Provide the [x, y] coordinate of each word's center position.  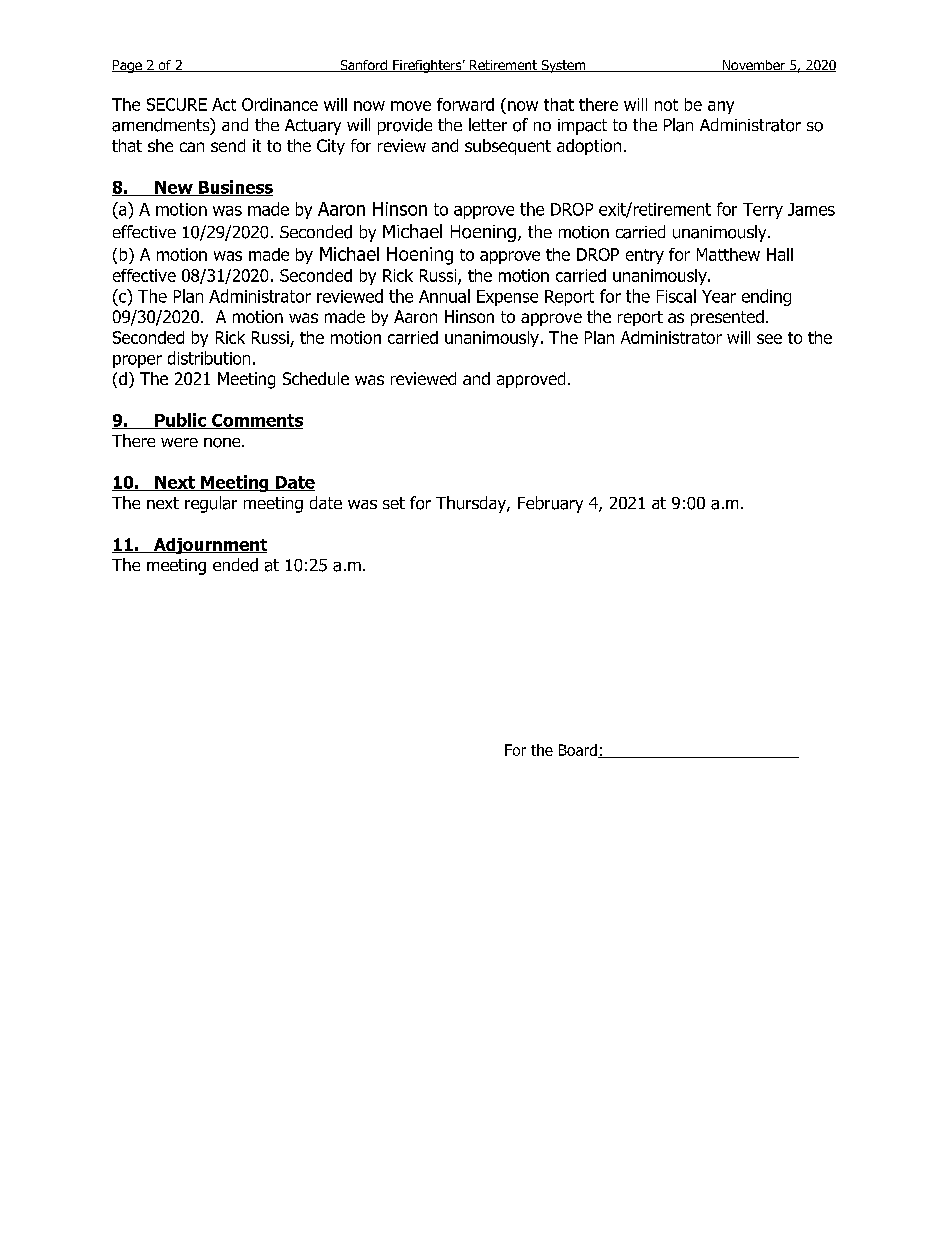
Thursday [472, 504]
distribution [209, 358]
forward [465, 104]
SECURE [177, 104]
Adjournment [209, 546]
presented [727, 318]
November [753, 66]
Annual [444, 296]
